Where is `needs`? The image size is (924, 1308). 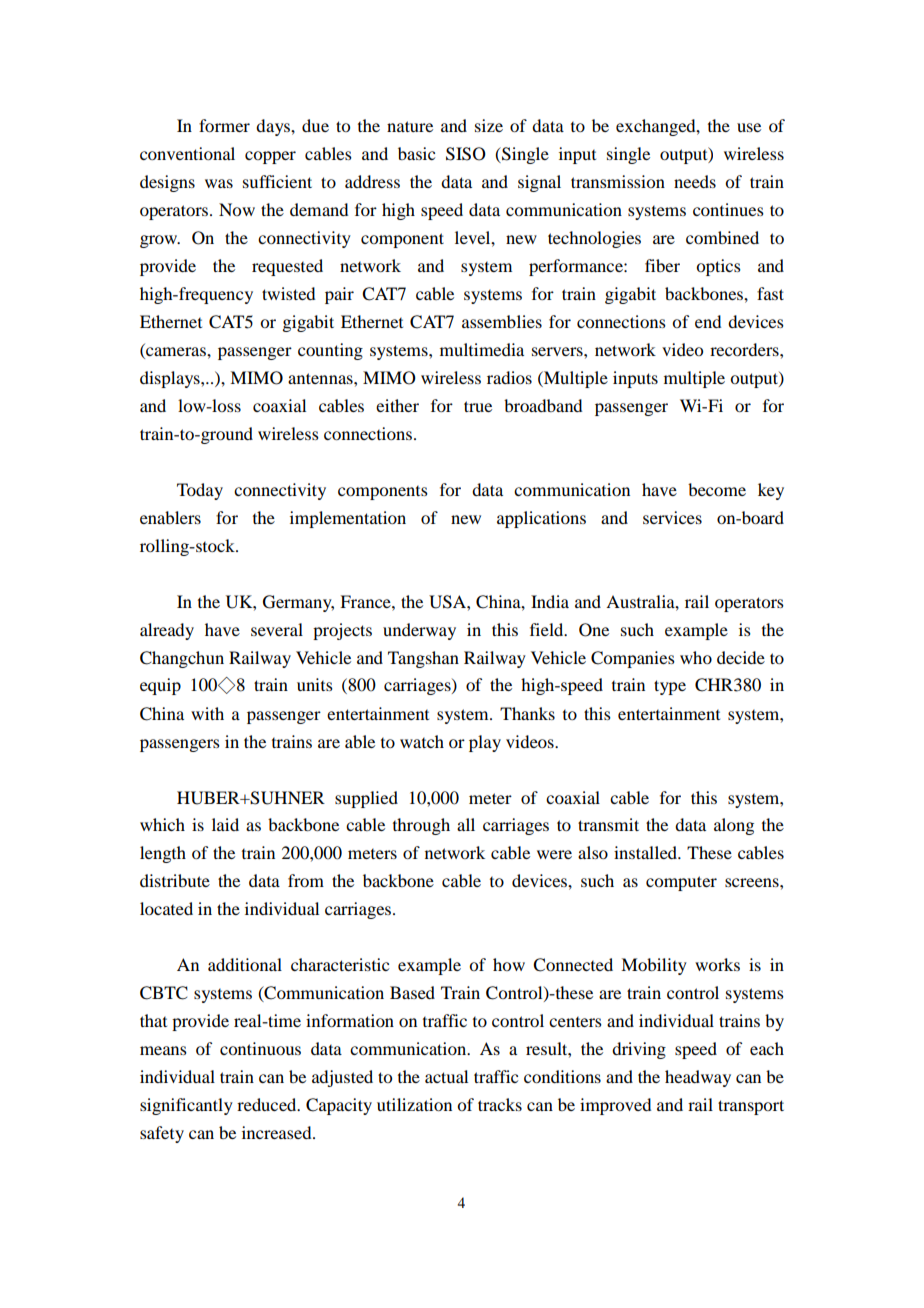 needs is located at coordinates (695, 181).
